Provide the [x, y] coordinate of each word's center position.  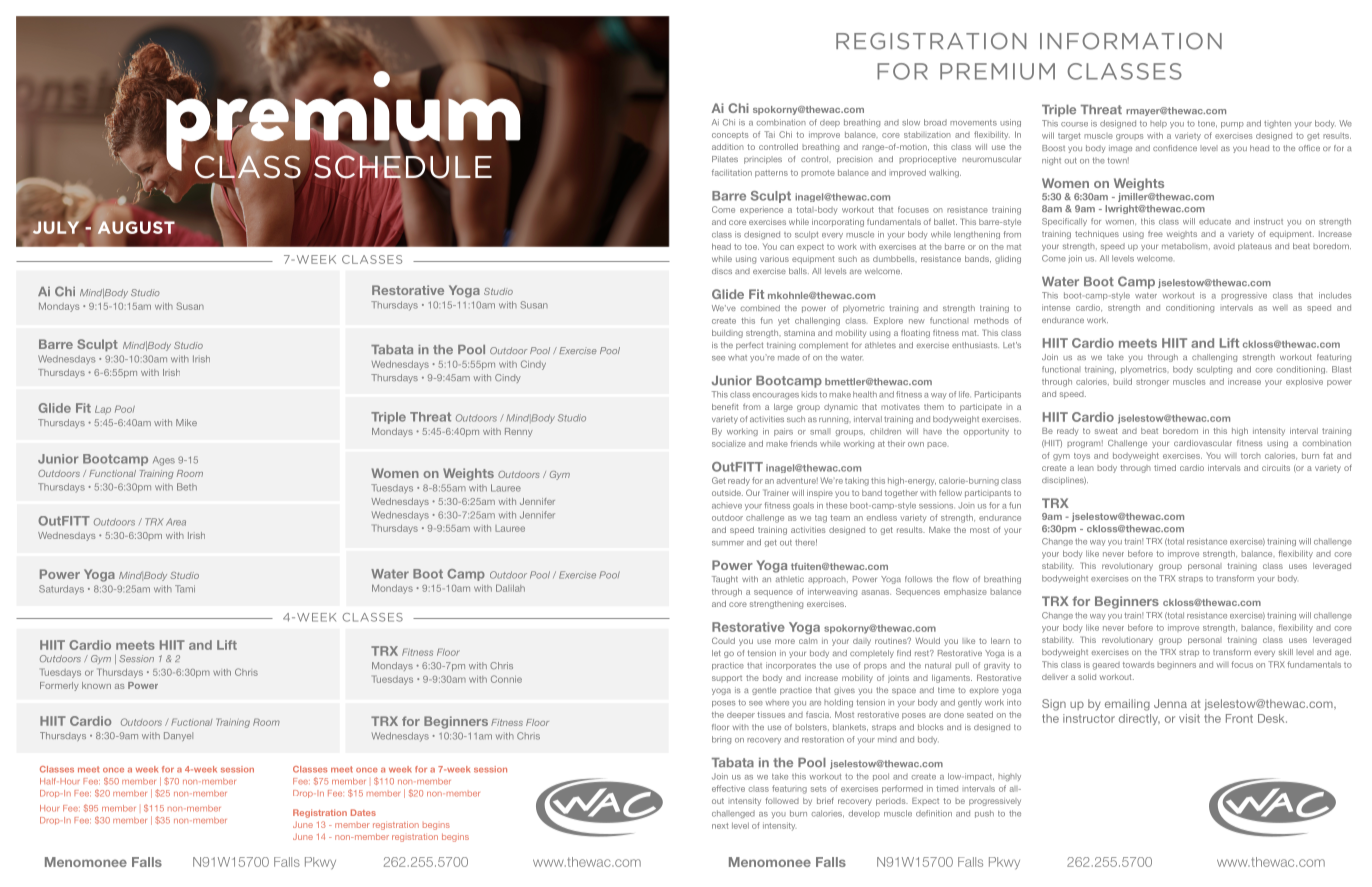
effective [728, 788]
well [1280, 308]
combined [760, 308]
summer [728, 543]
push [984, 814]
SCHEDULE [403, 167]
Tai [769, 134]
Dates [363, 812]
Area [176, 522]
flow [961, 579]
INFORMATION [1131, 41]
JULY [57, 226]
